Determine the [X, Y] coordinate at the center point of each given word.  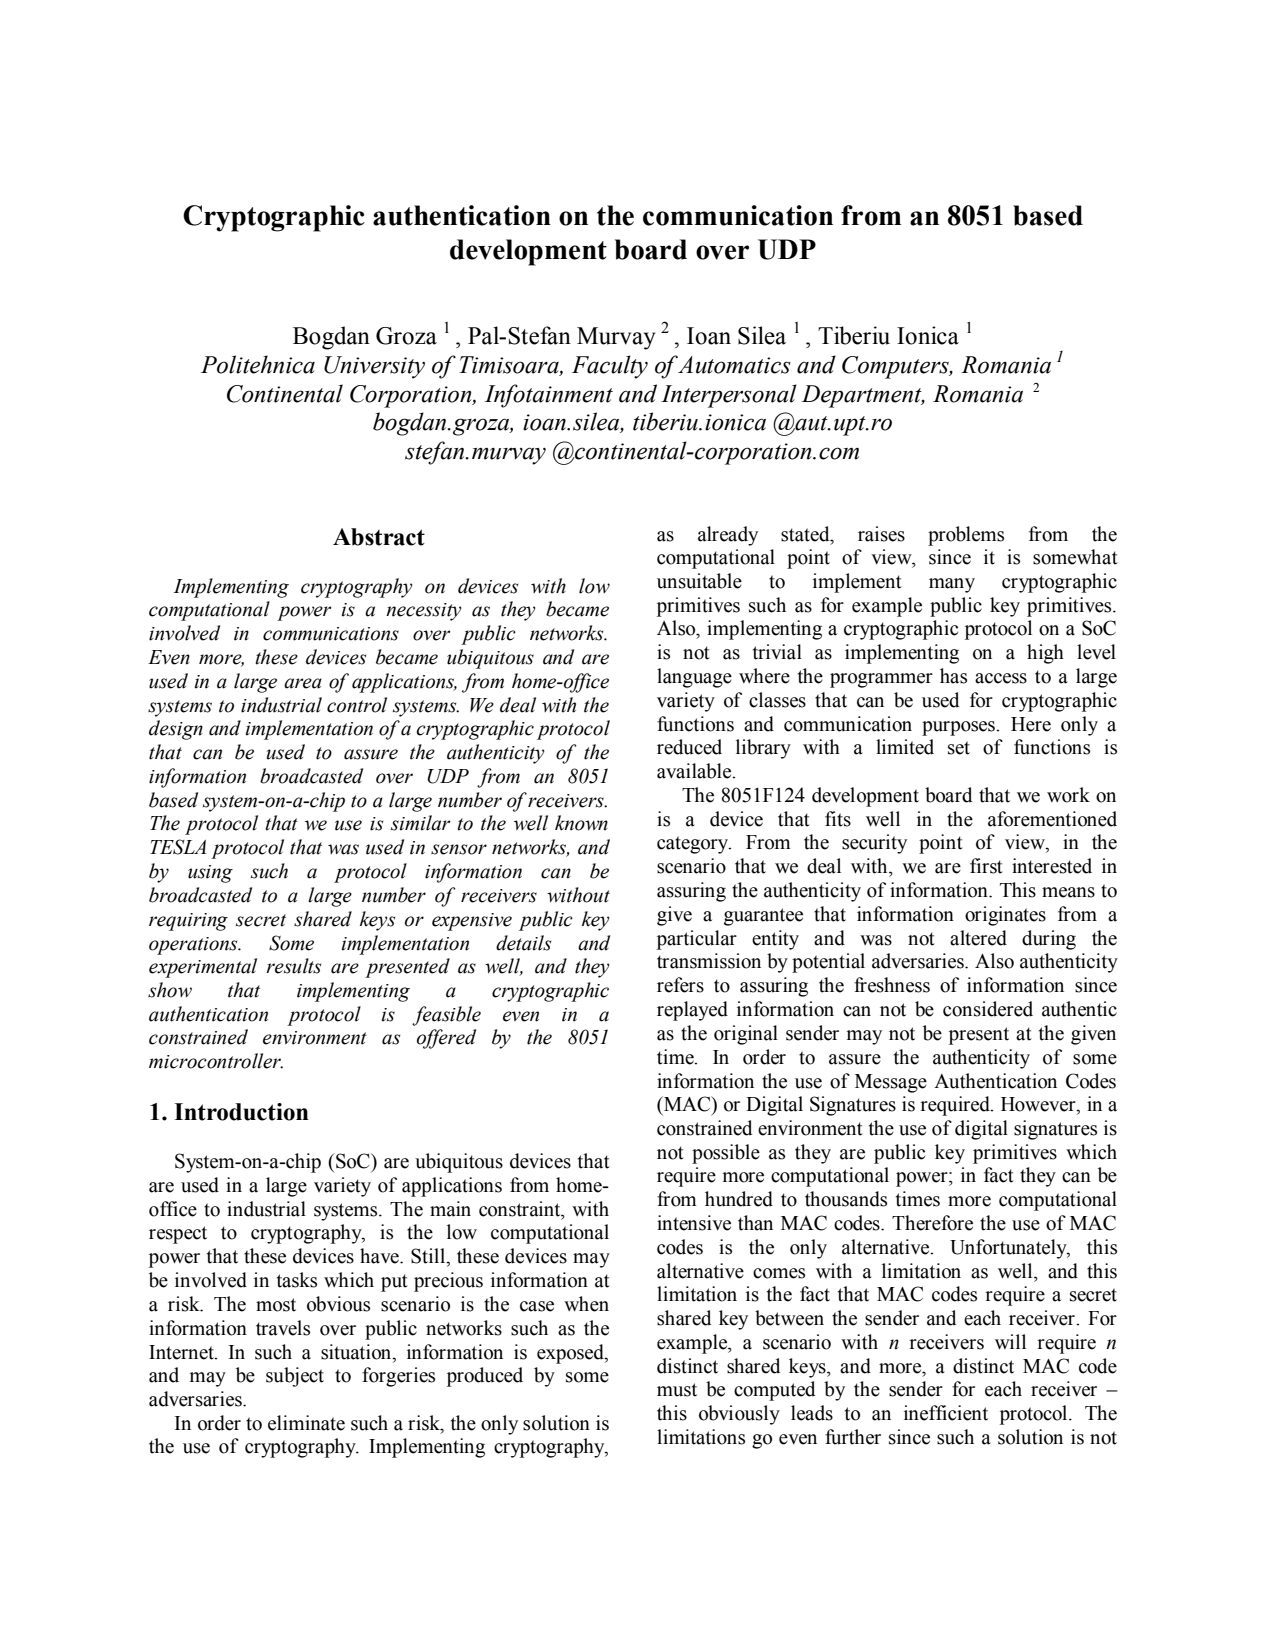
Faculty [610, 367]
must [677, 1390]
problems [966, 536]
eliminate [306, 1423]
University [374, 367]
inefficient [946, 1413]
